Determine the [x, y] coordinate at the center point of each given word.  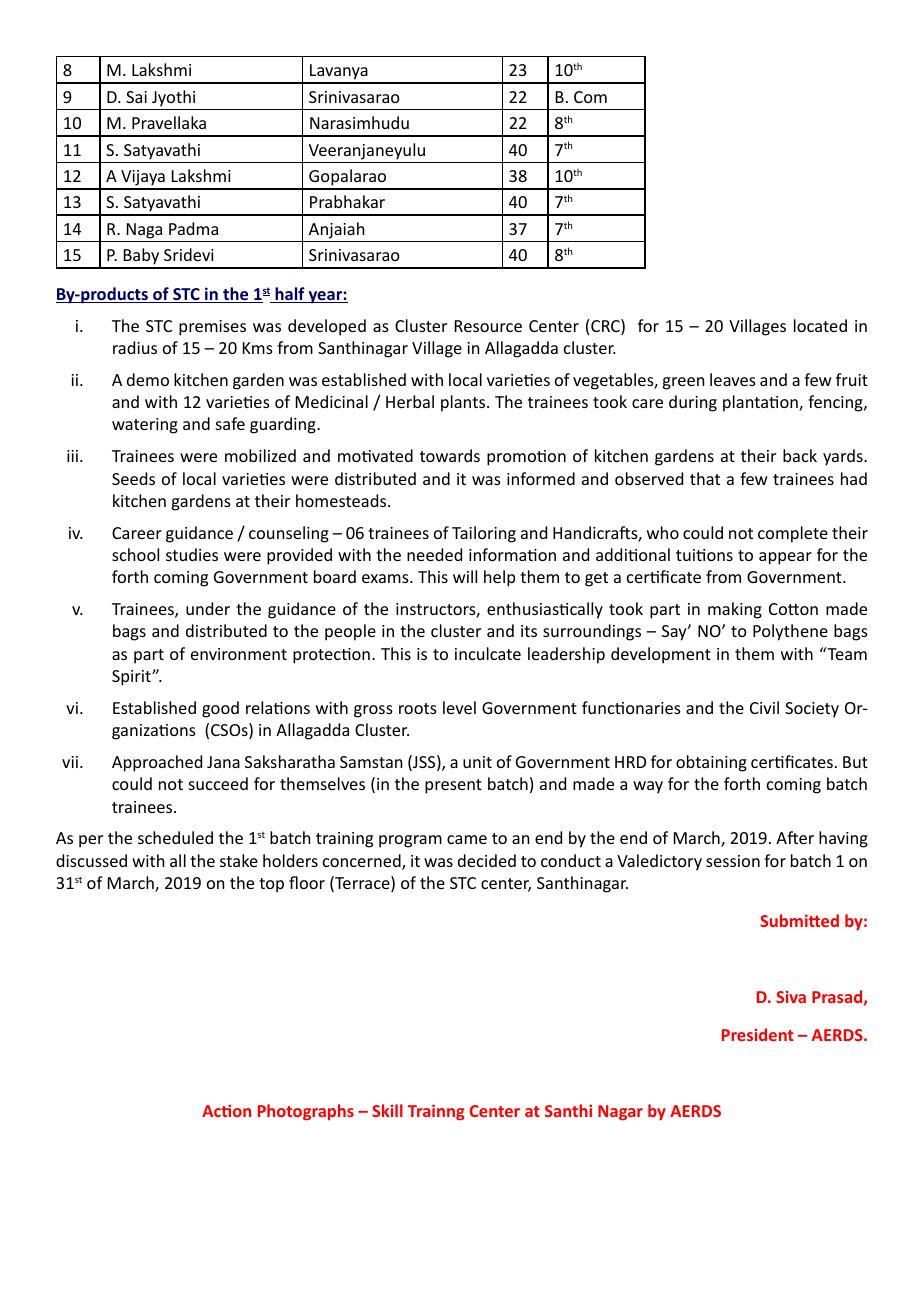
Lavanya [339, 73]
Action [226, 1110]
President [758, 1034]
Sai [136, 97]
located [820, 325]
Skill [387, 1110]
